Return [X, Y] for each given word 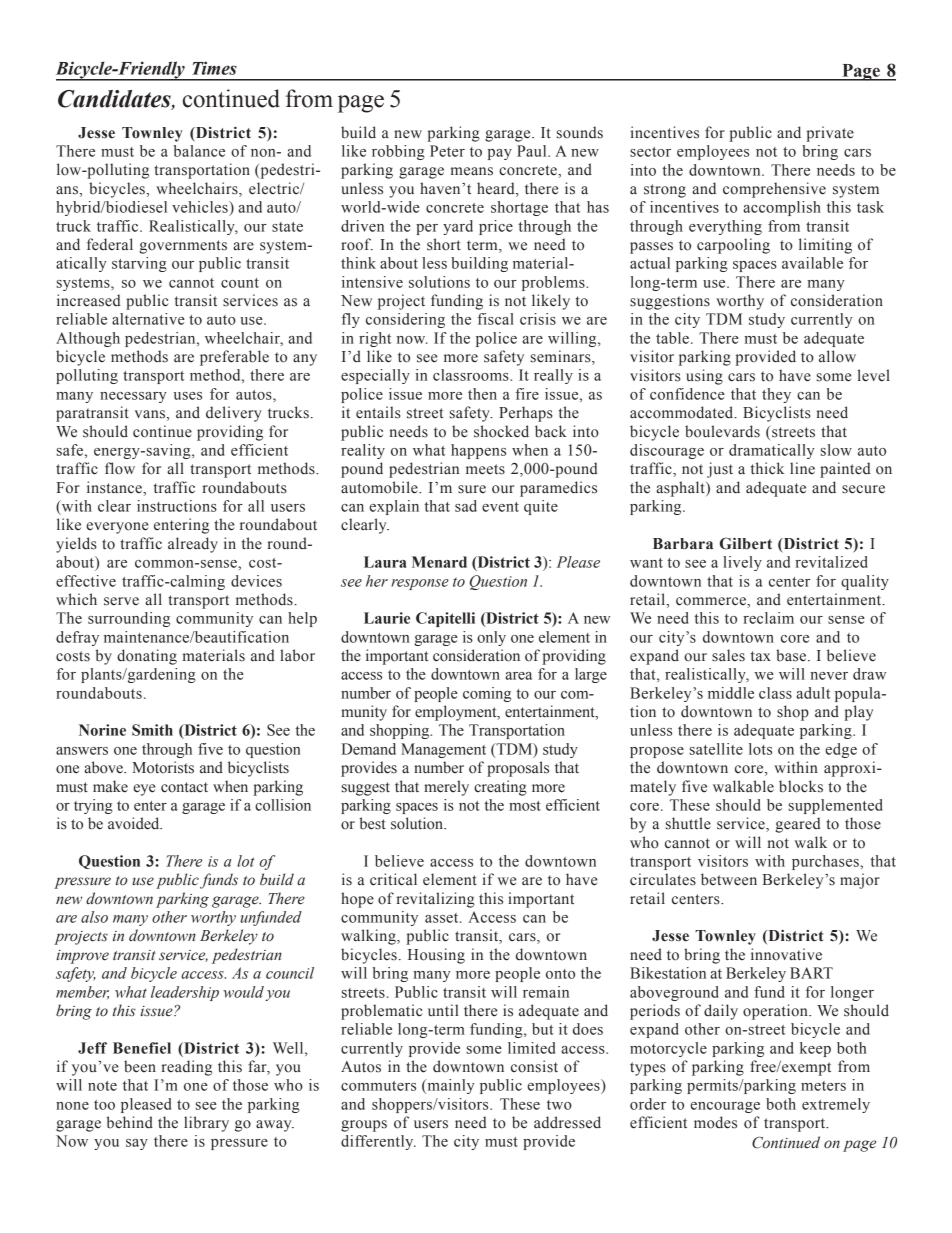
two [559, 1105]
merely [446, 788]
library [206, 1124]
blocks [801, 786]
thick [767, 468]
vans [150, 414]
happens [478, 451]
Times [214, 68]
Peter [447, 151]
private [830, 134]
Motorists [163, 767]
